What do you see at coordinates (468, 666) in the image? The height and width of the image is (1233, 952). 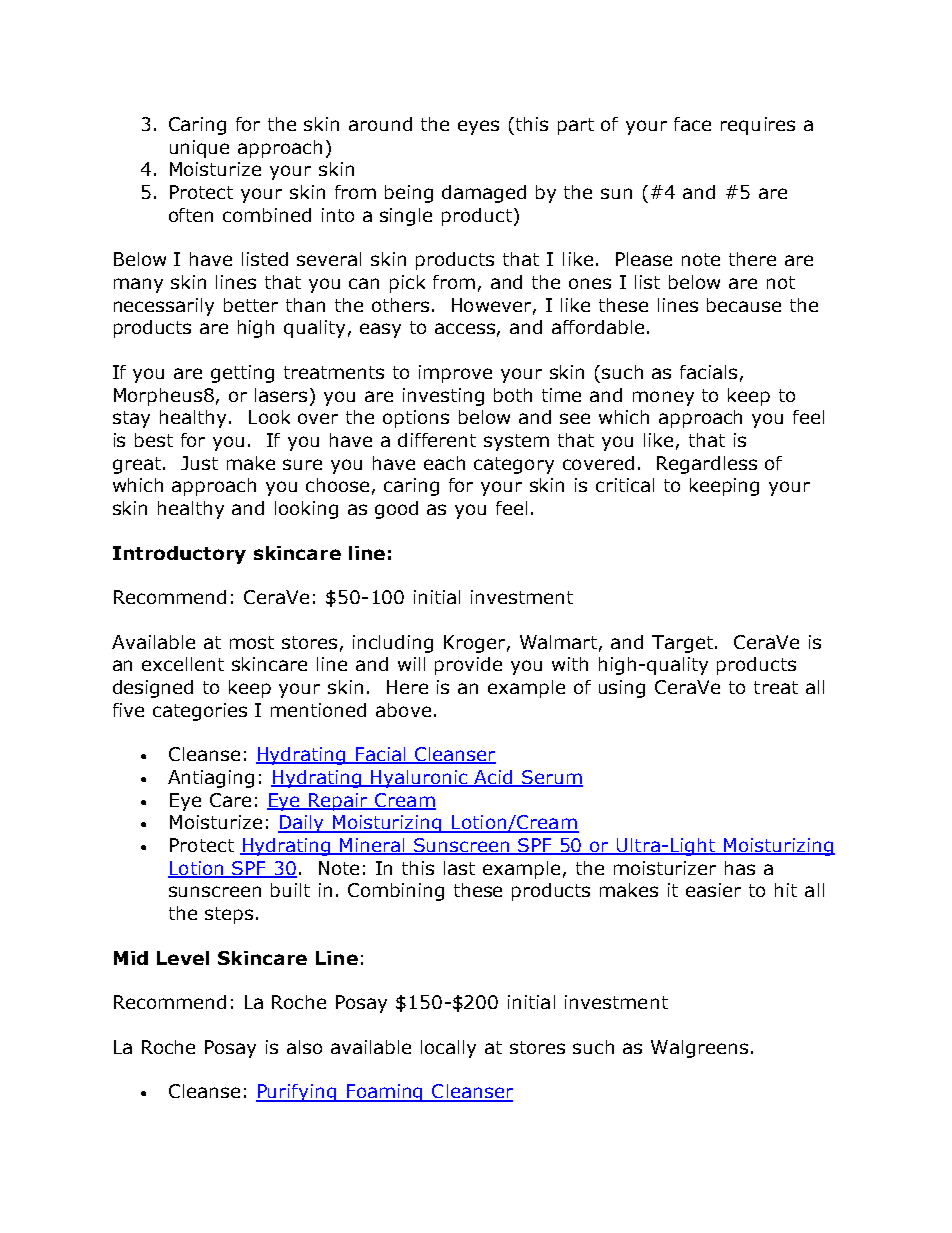 I see `provide` at bounding box center [468, 666].
